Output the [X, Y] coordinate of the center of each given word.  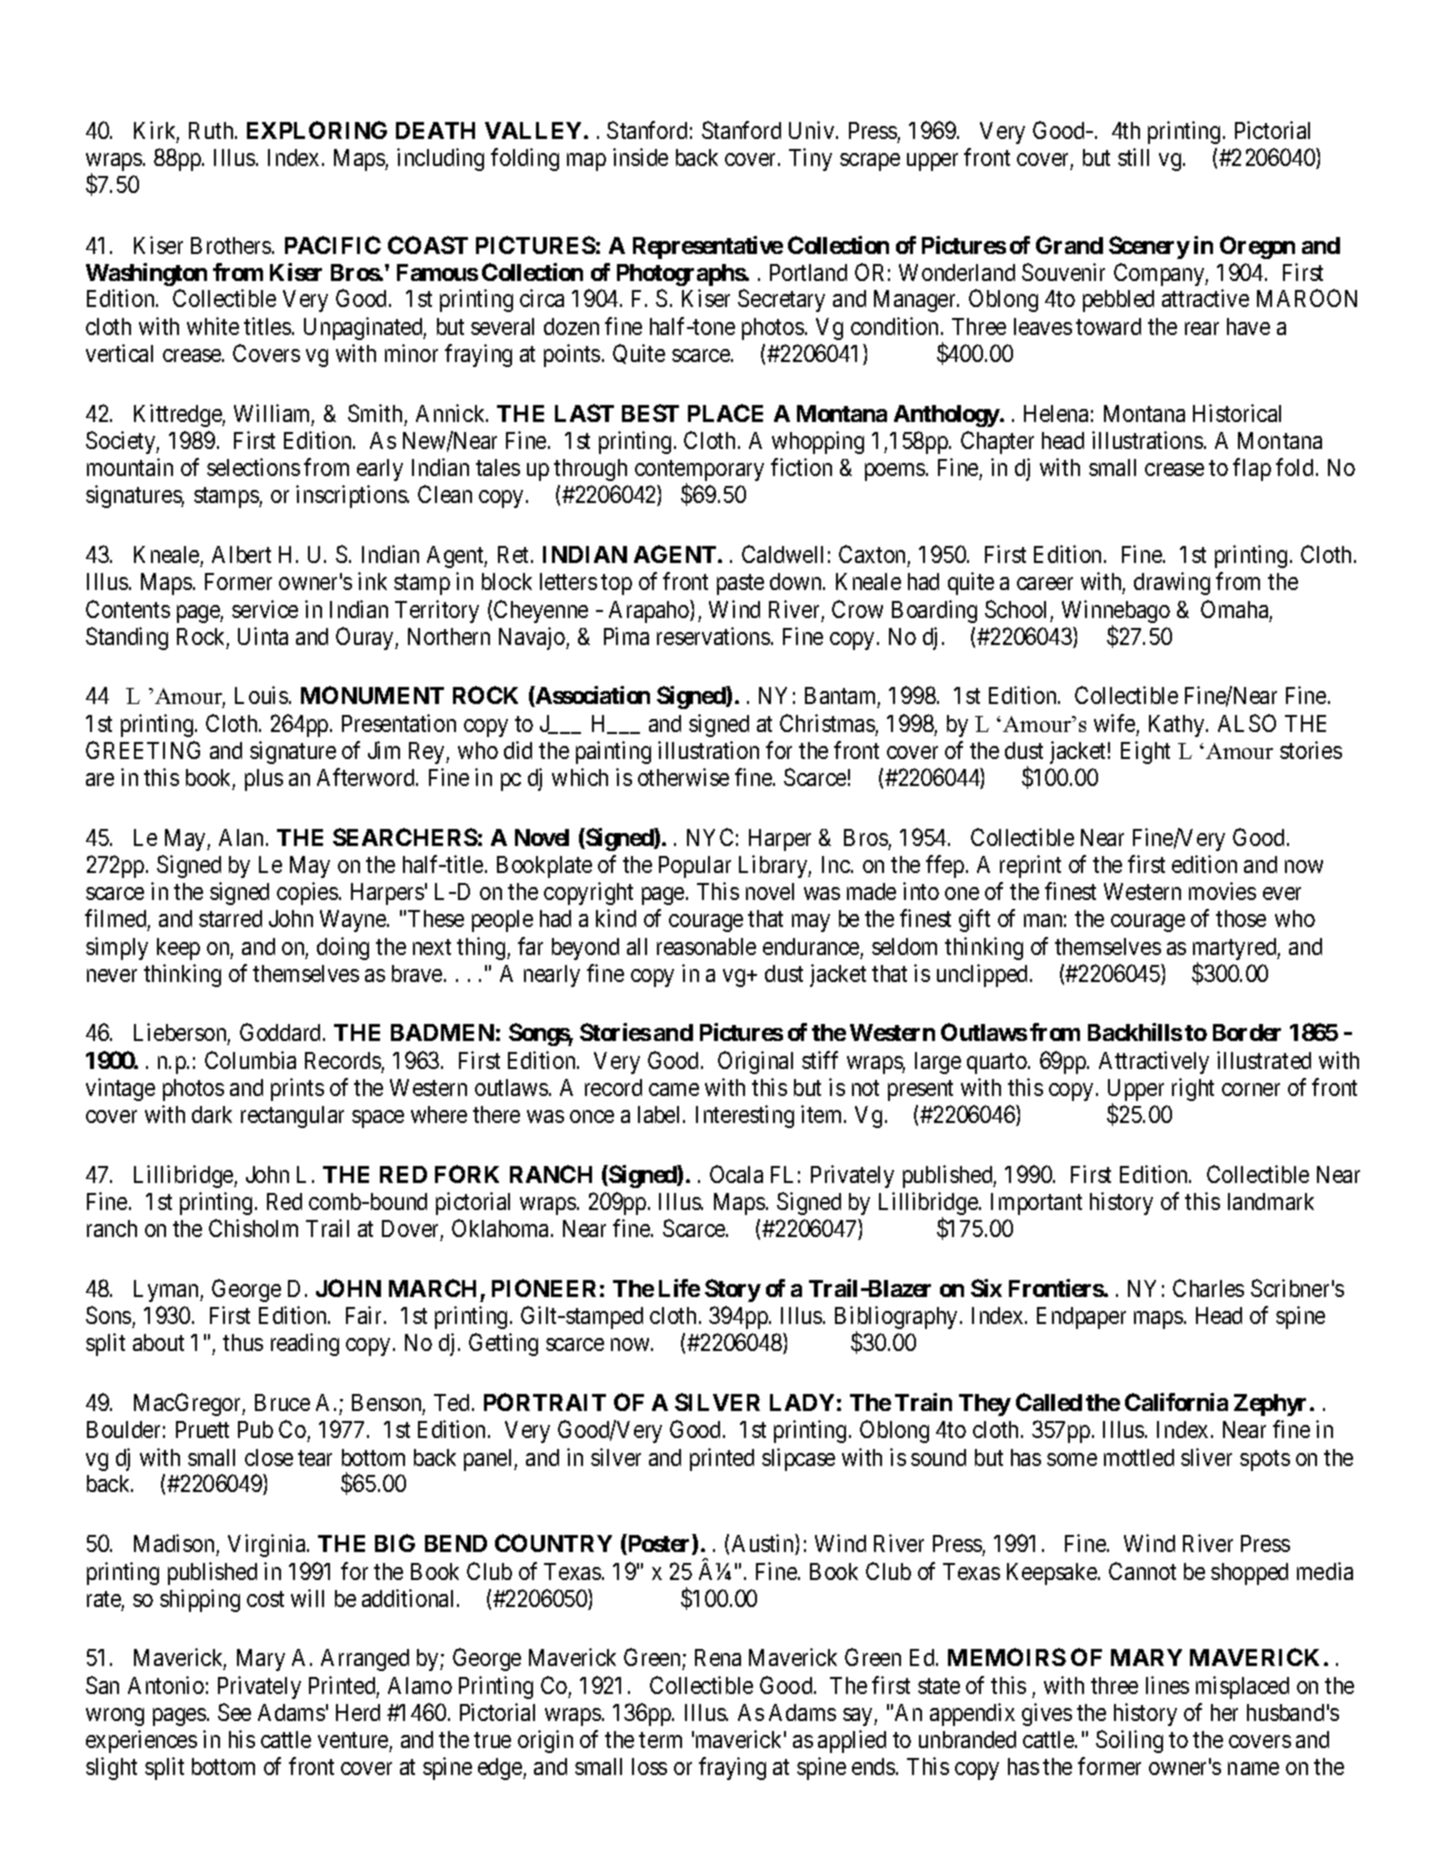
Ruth [212, 130]
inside [640, 157]
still [1133, 157]
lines [1167, 1685]
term [660, 1740]
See [234, 1712]
